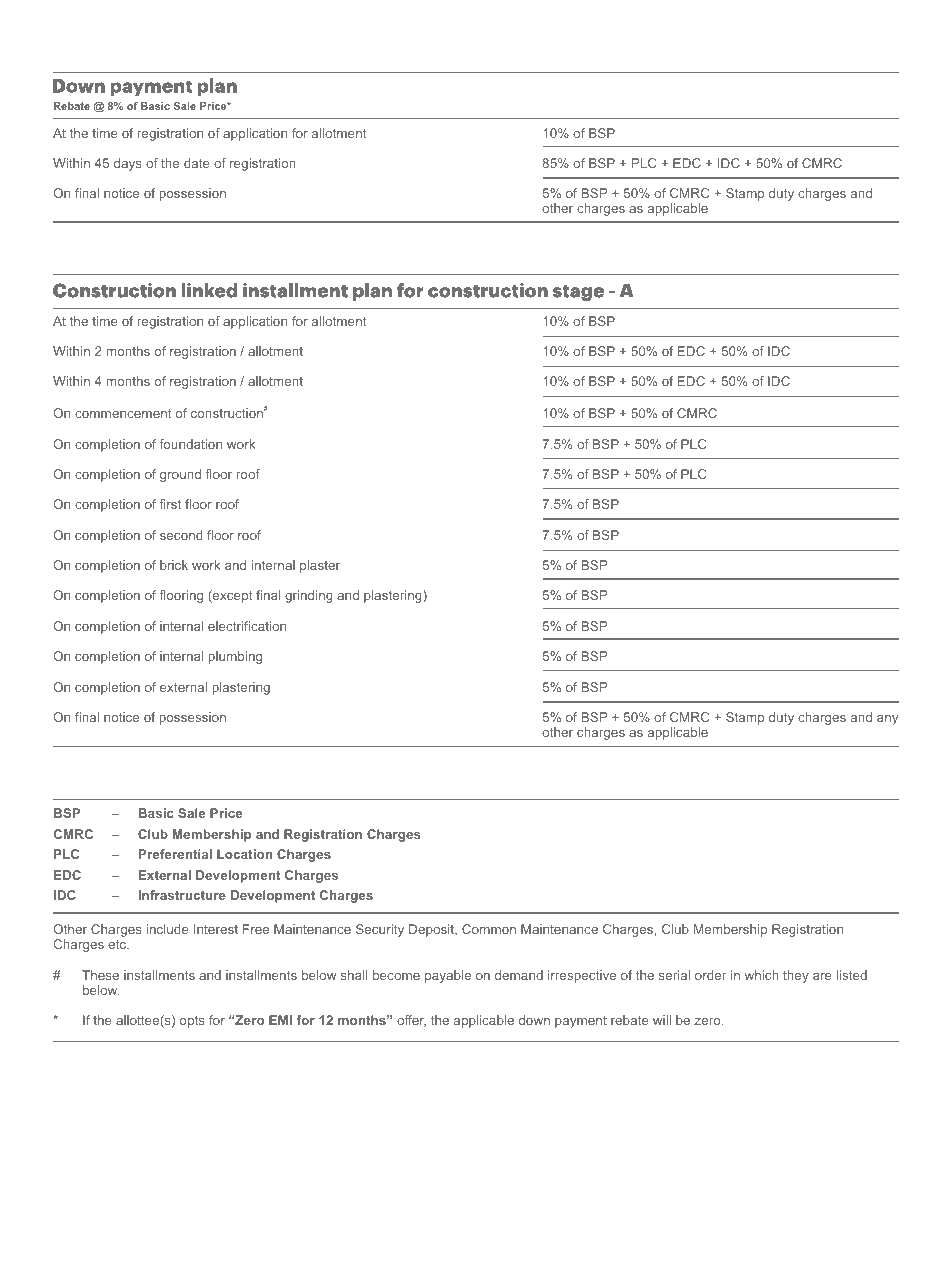  I want to click on days, so click(128, 164).
